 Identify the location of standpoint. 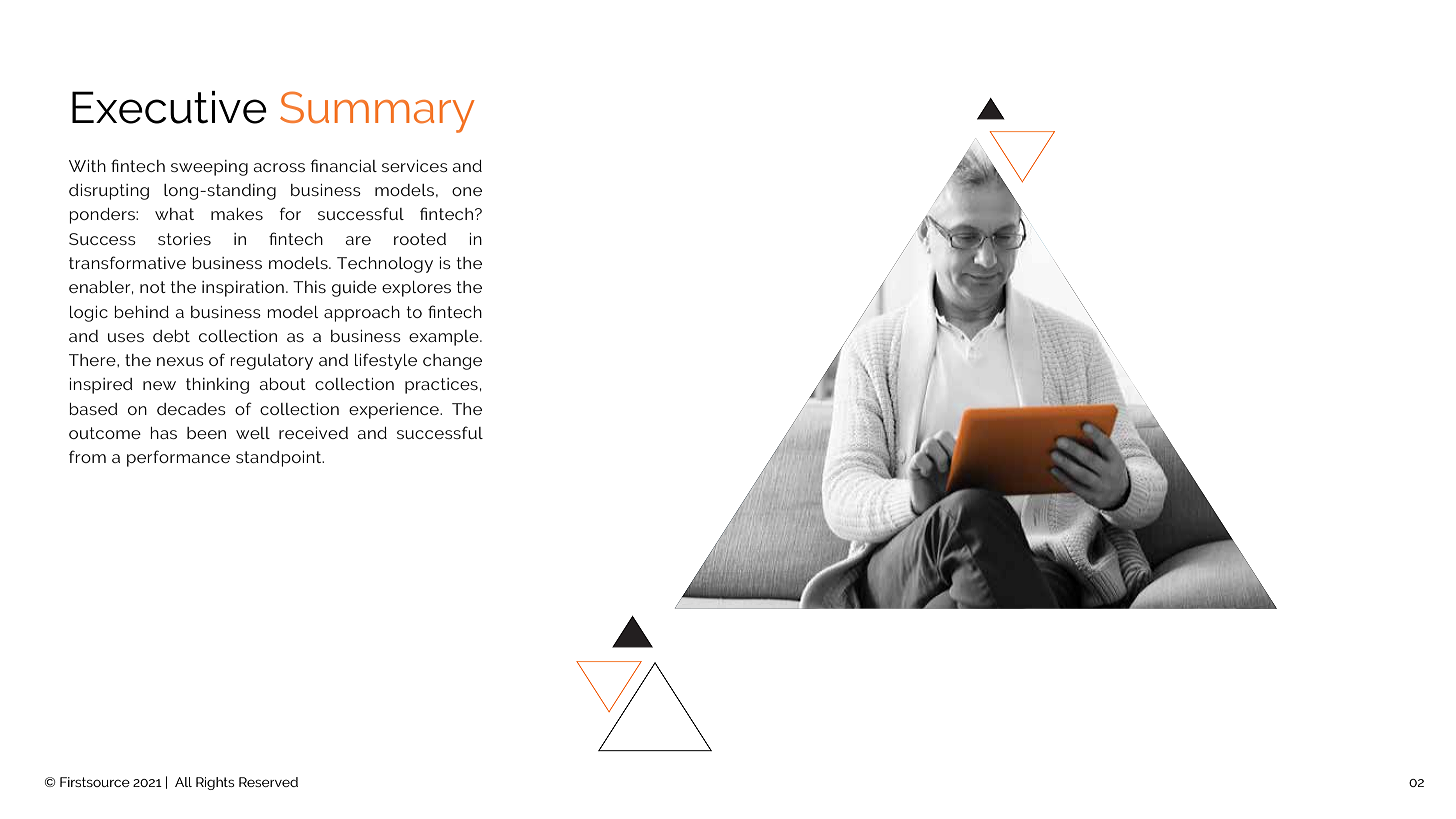
(280, 459).
